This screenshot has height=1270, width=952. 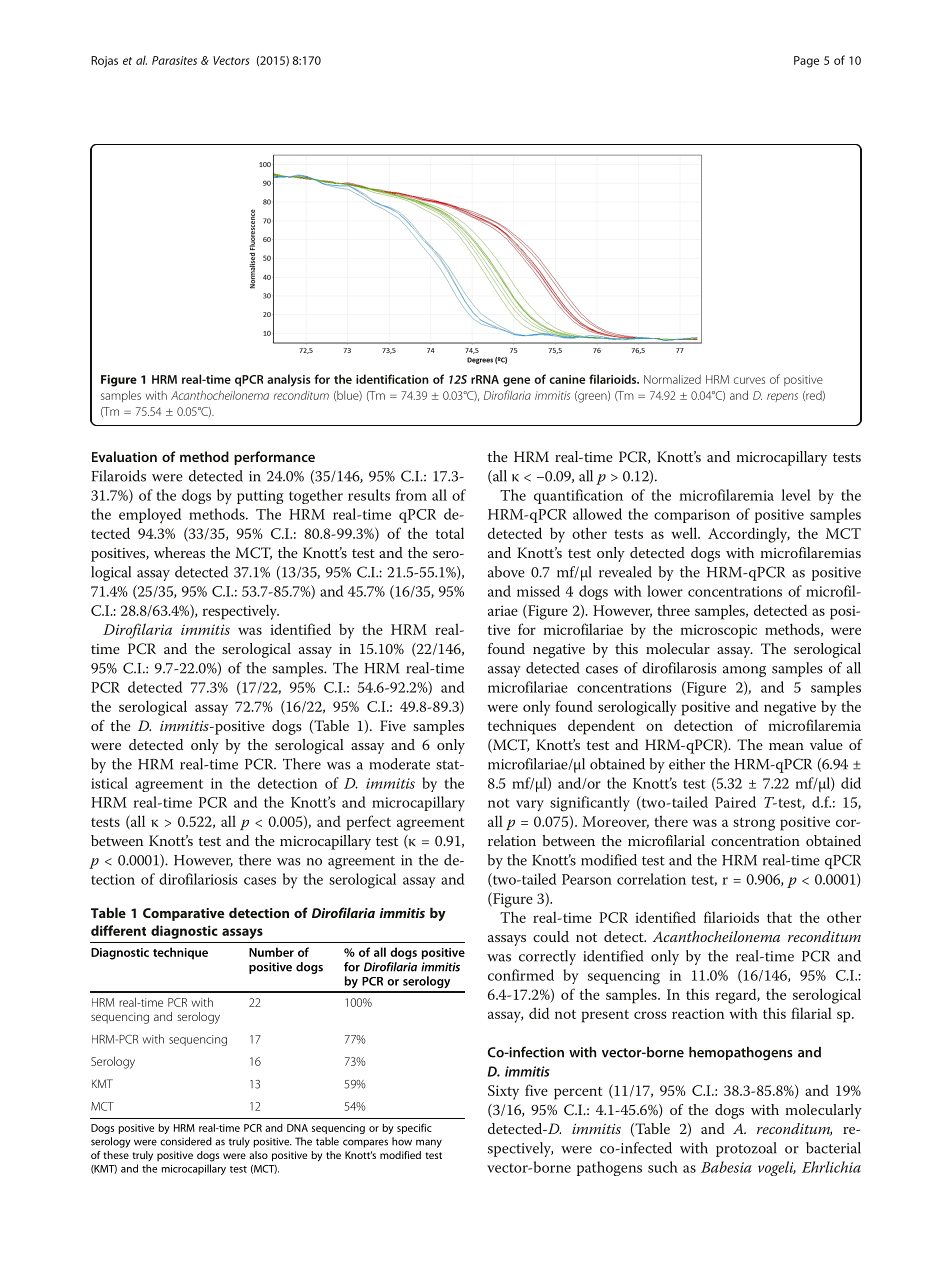 What do you see at coordinates (179, 552) in the screenshot?
I see `whereas` at bounding box center [179, 552].
